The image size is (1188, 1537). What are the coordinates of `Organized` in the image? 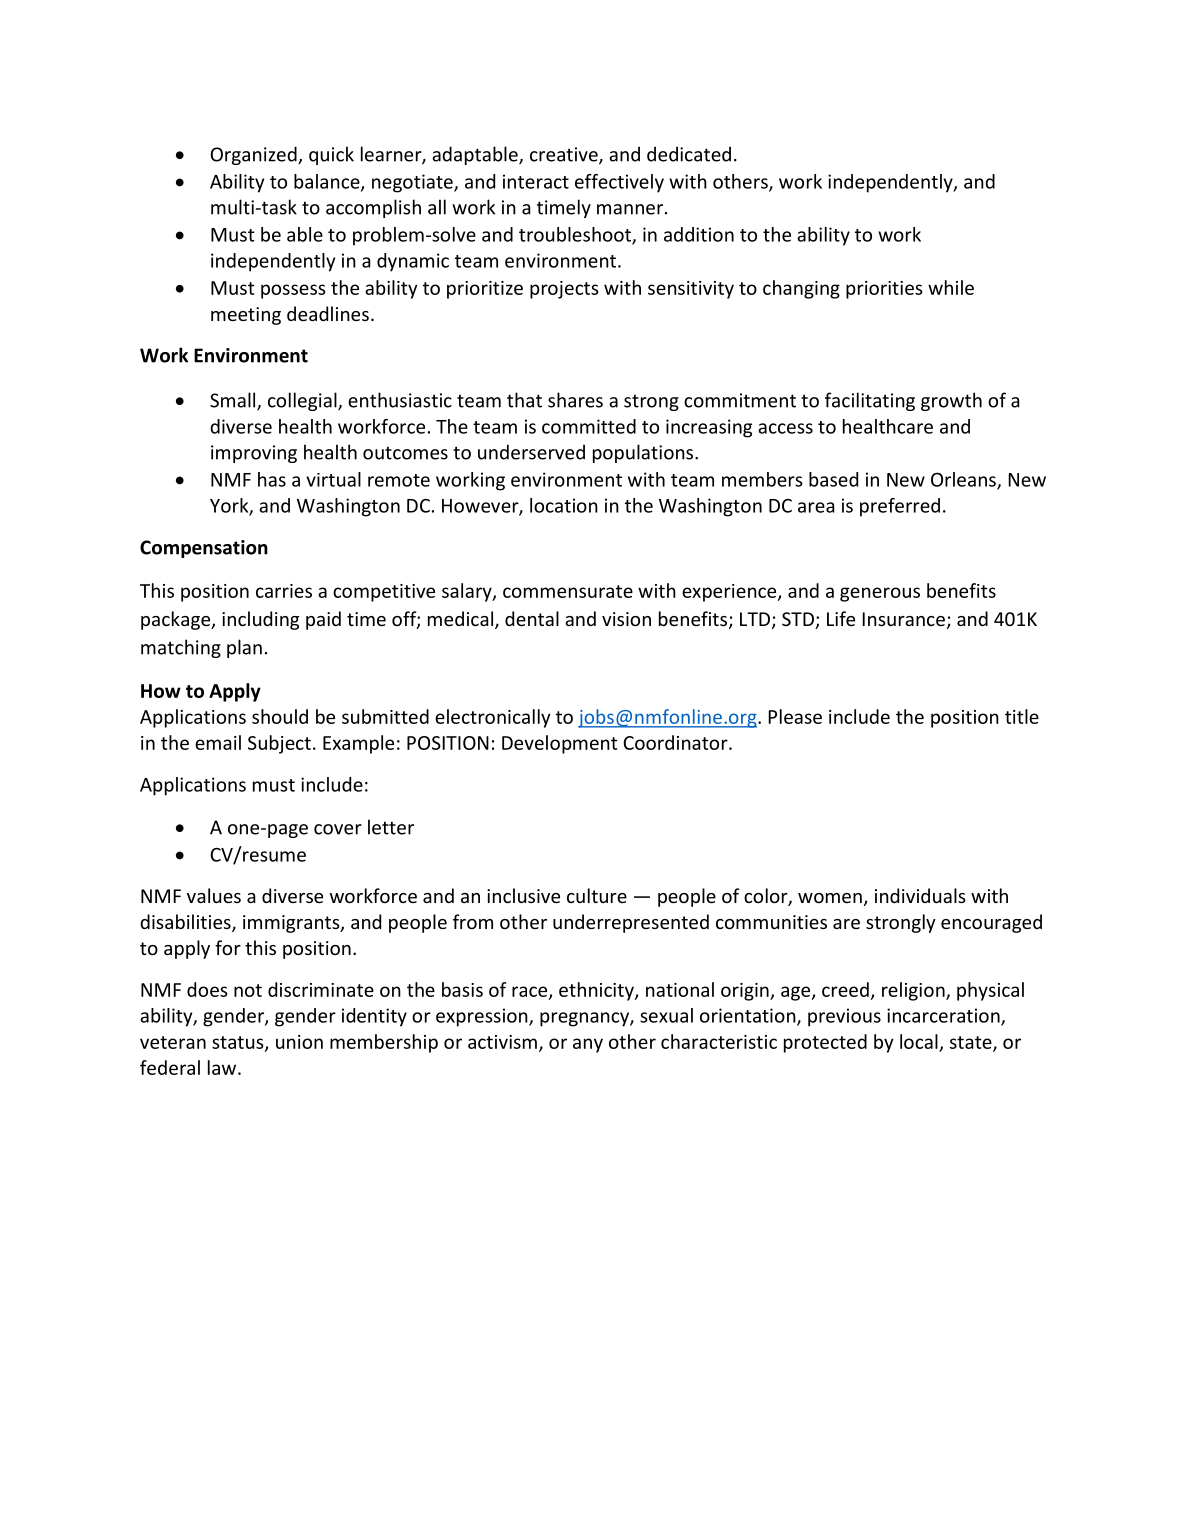 It's located at (254, 155).
